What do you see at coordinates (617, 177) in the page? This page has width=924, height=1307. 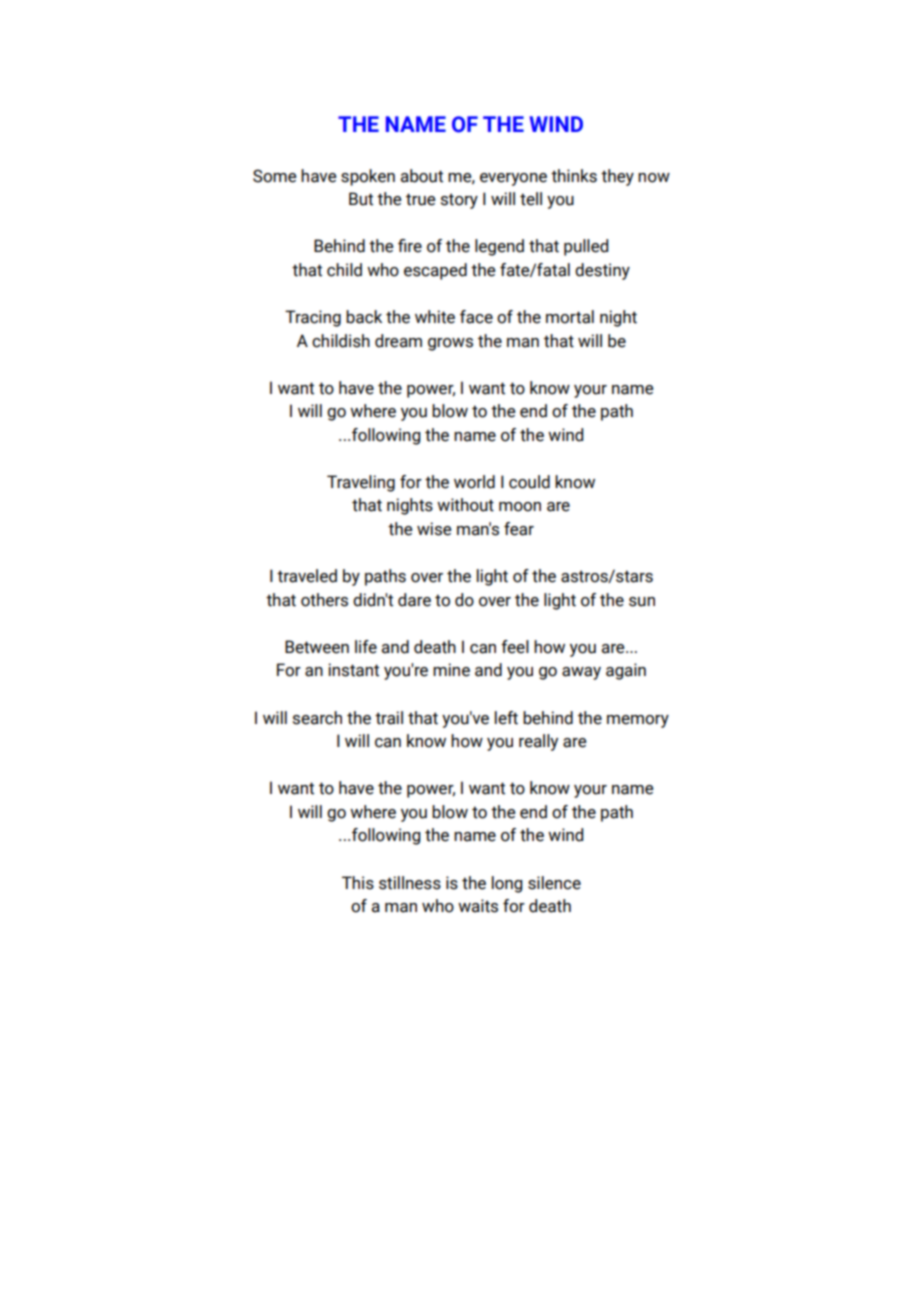 I see `they` at bounding box center [617, 177].
